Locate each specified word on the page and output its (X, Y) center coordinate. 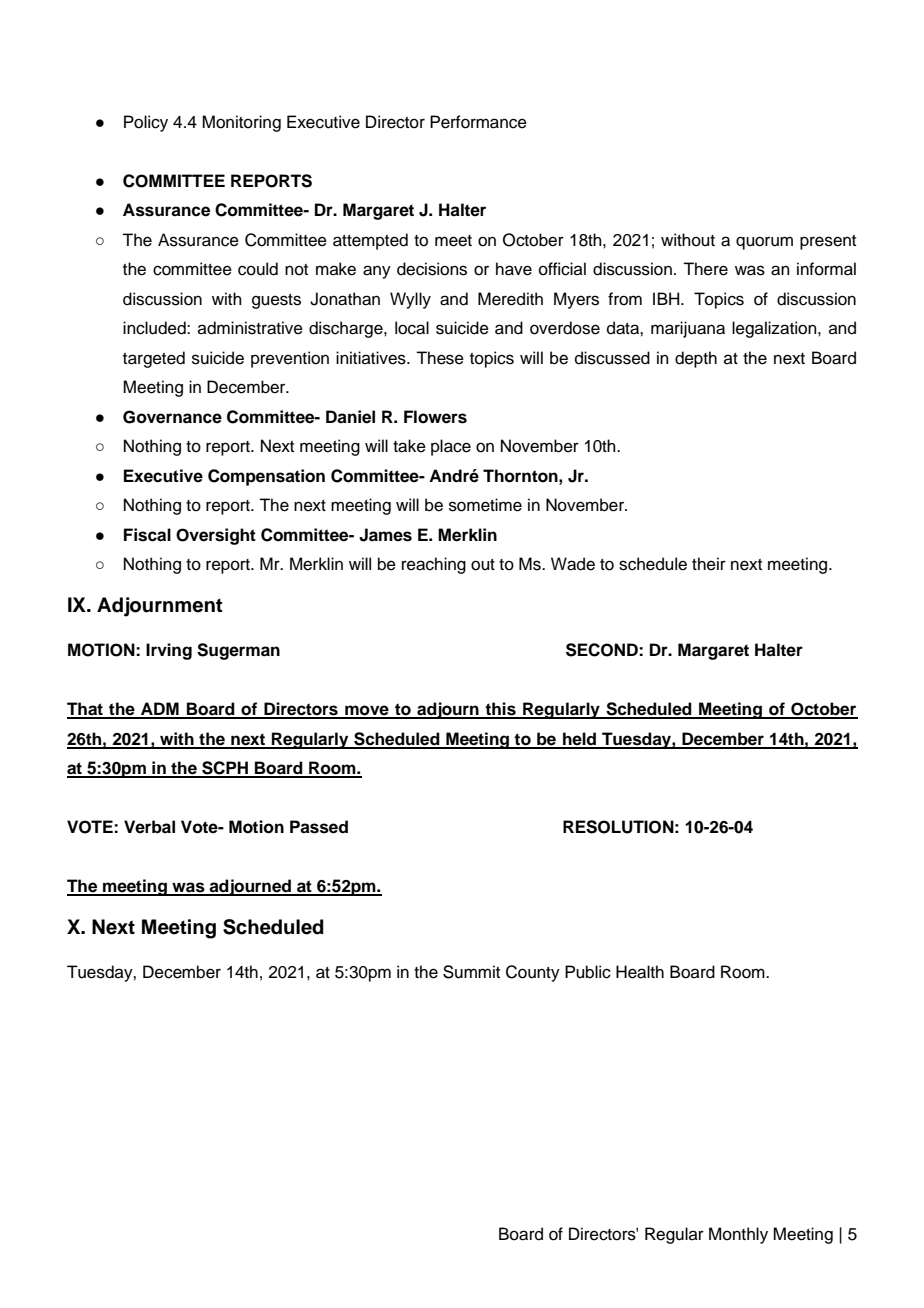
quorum (764, 243)
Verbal (149, 827)
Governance (172, 417)
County (533, 973)
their (709, 564)
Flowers (435, 417)
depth (696, 359)
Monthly (738, 1235)
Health (640, 972)
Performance (478, 122)
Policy (146, 123)
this (501, 710)
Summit (471, 972)
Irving (169, 651)
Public (588, 972)
